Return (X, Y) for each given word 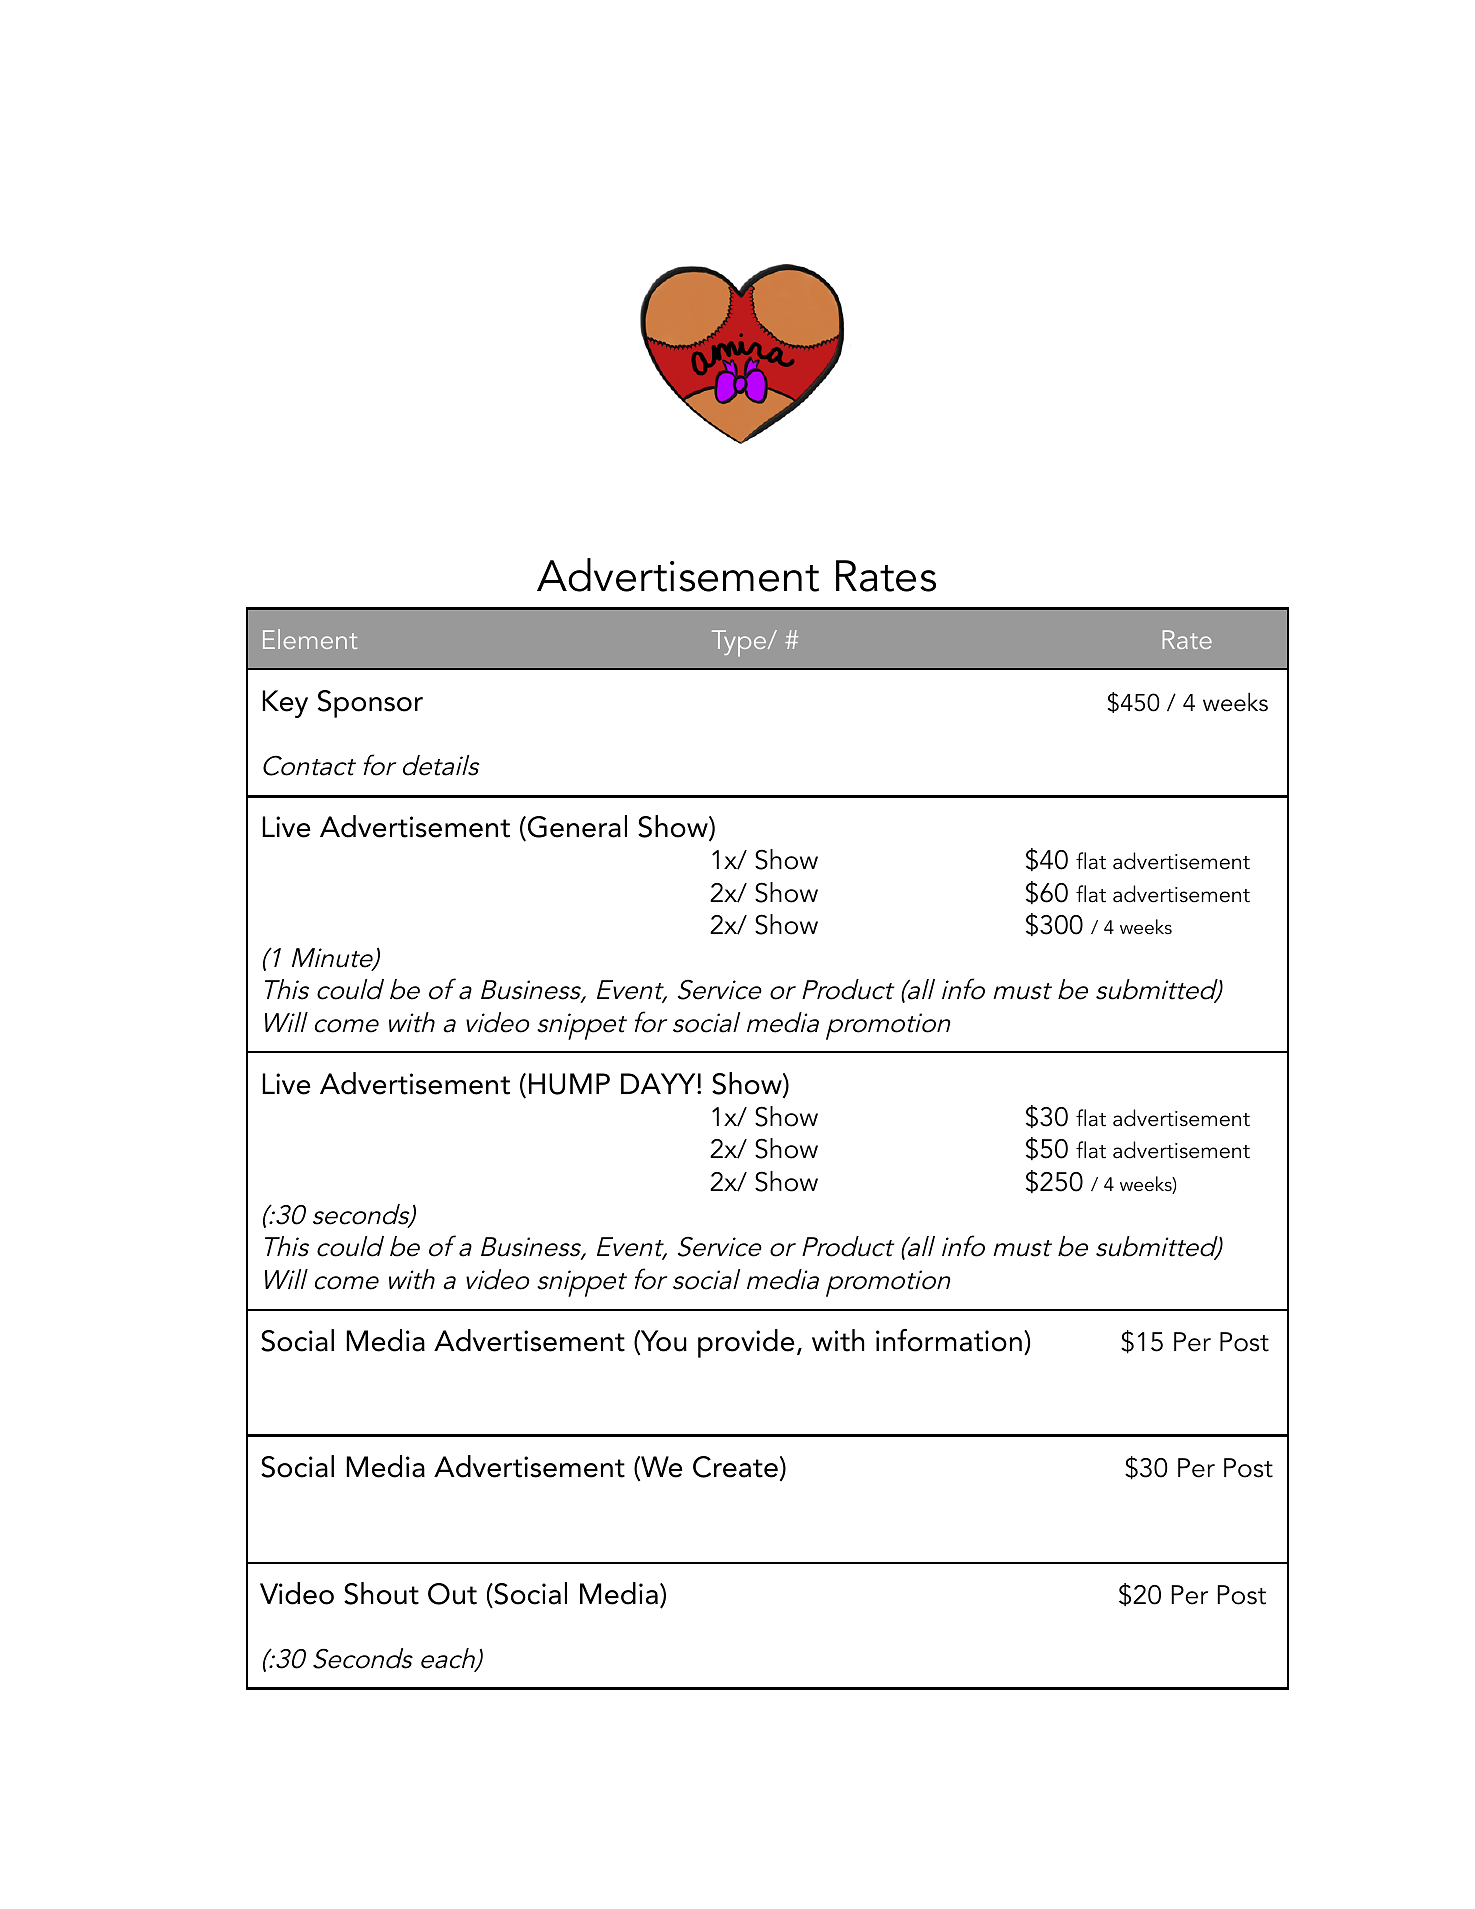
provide (746, 1343)
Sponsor (370, 704)
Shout (381, 1593)
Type (740, 643)
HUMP (569, 1084)
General (576, 828)
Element (310, 639)
